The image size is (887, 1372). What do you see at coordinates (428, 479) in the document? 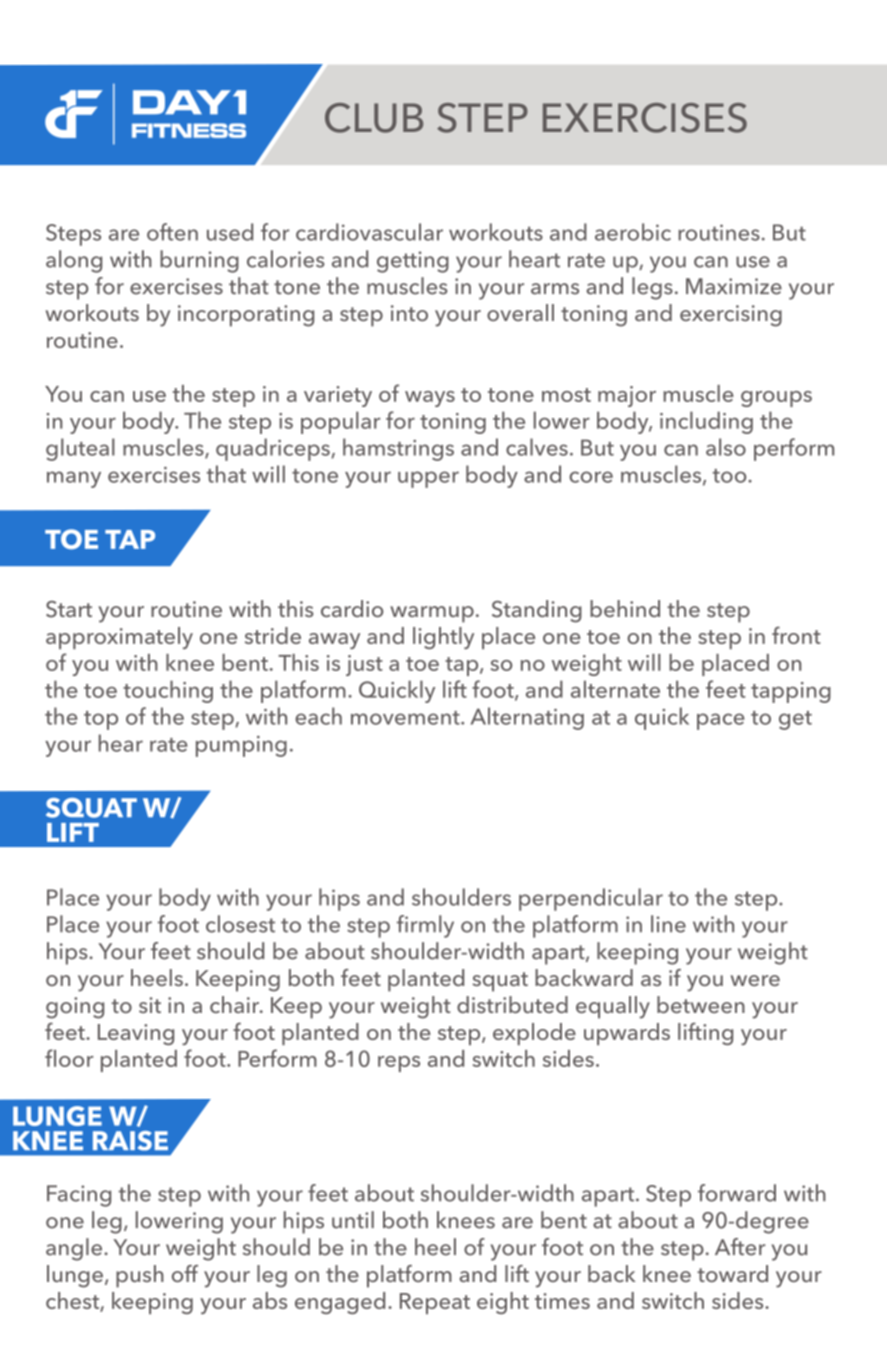
I see `upper` at bounding box center [428, 479].
